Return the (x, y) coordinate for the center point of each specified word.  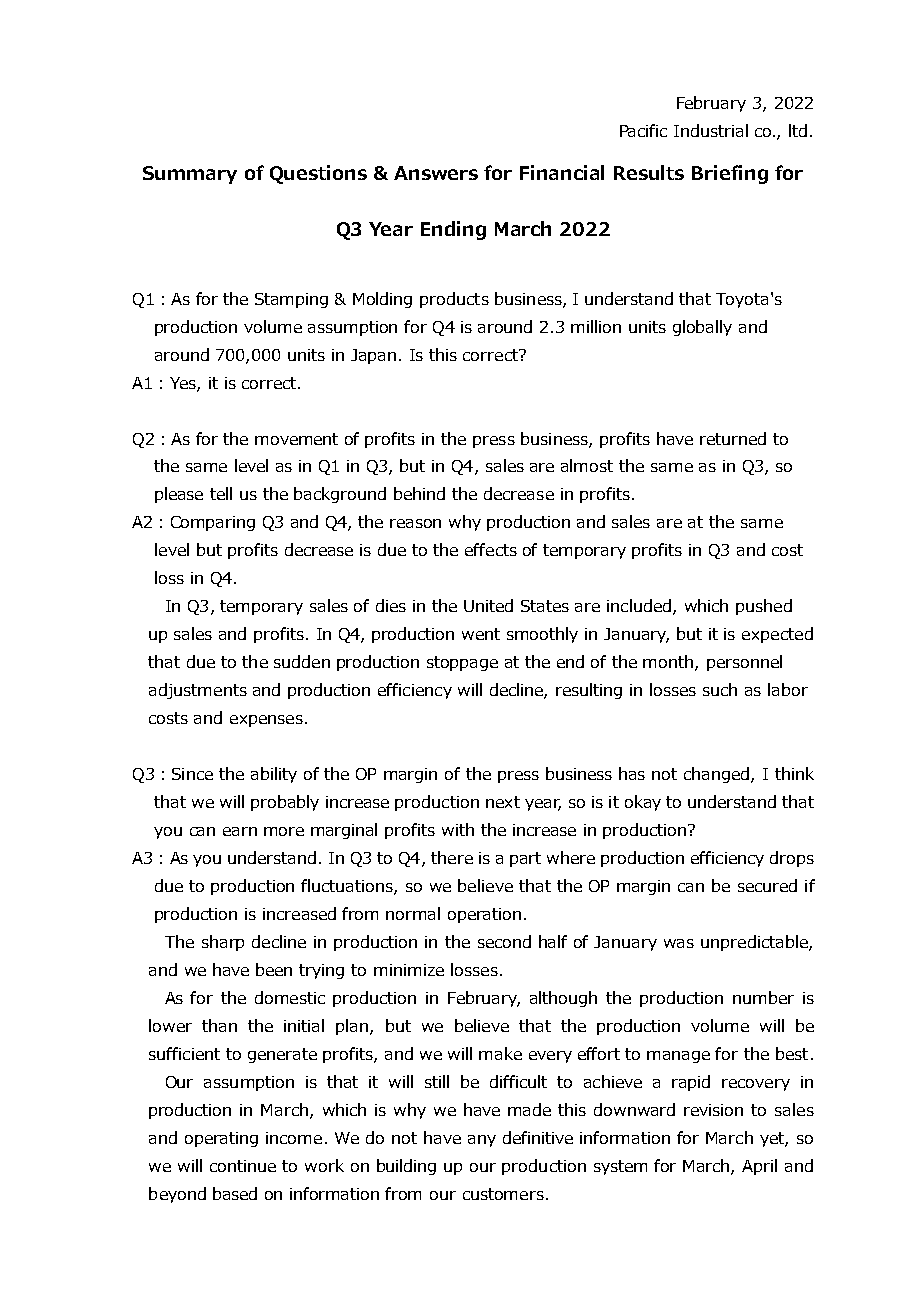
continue (243, 1166)
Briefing (730, 174)
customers (503, 1194)
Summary (190, 175)
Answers (436, 173)
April (759, 1167)
